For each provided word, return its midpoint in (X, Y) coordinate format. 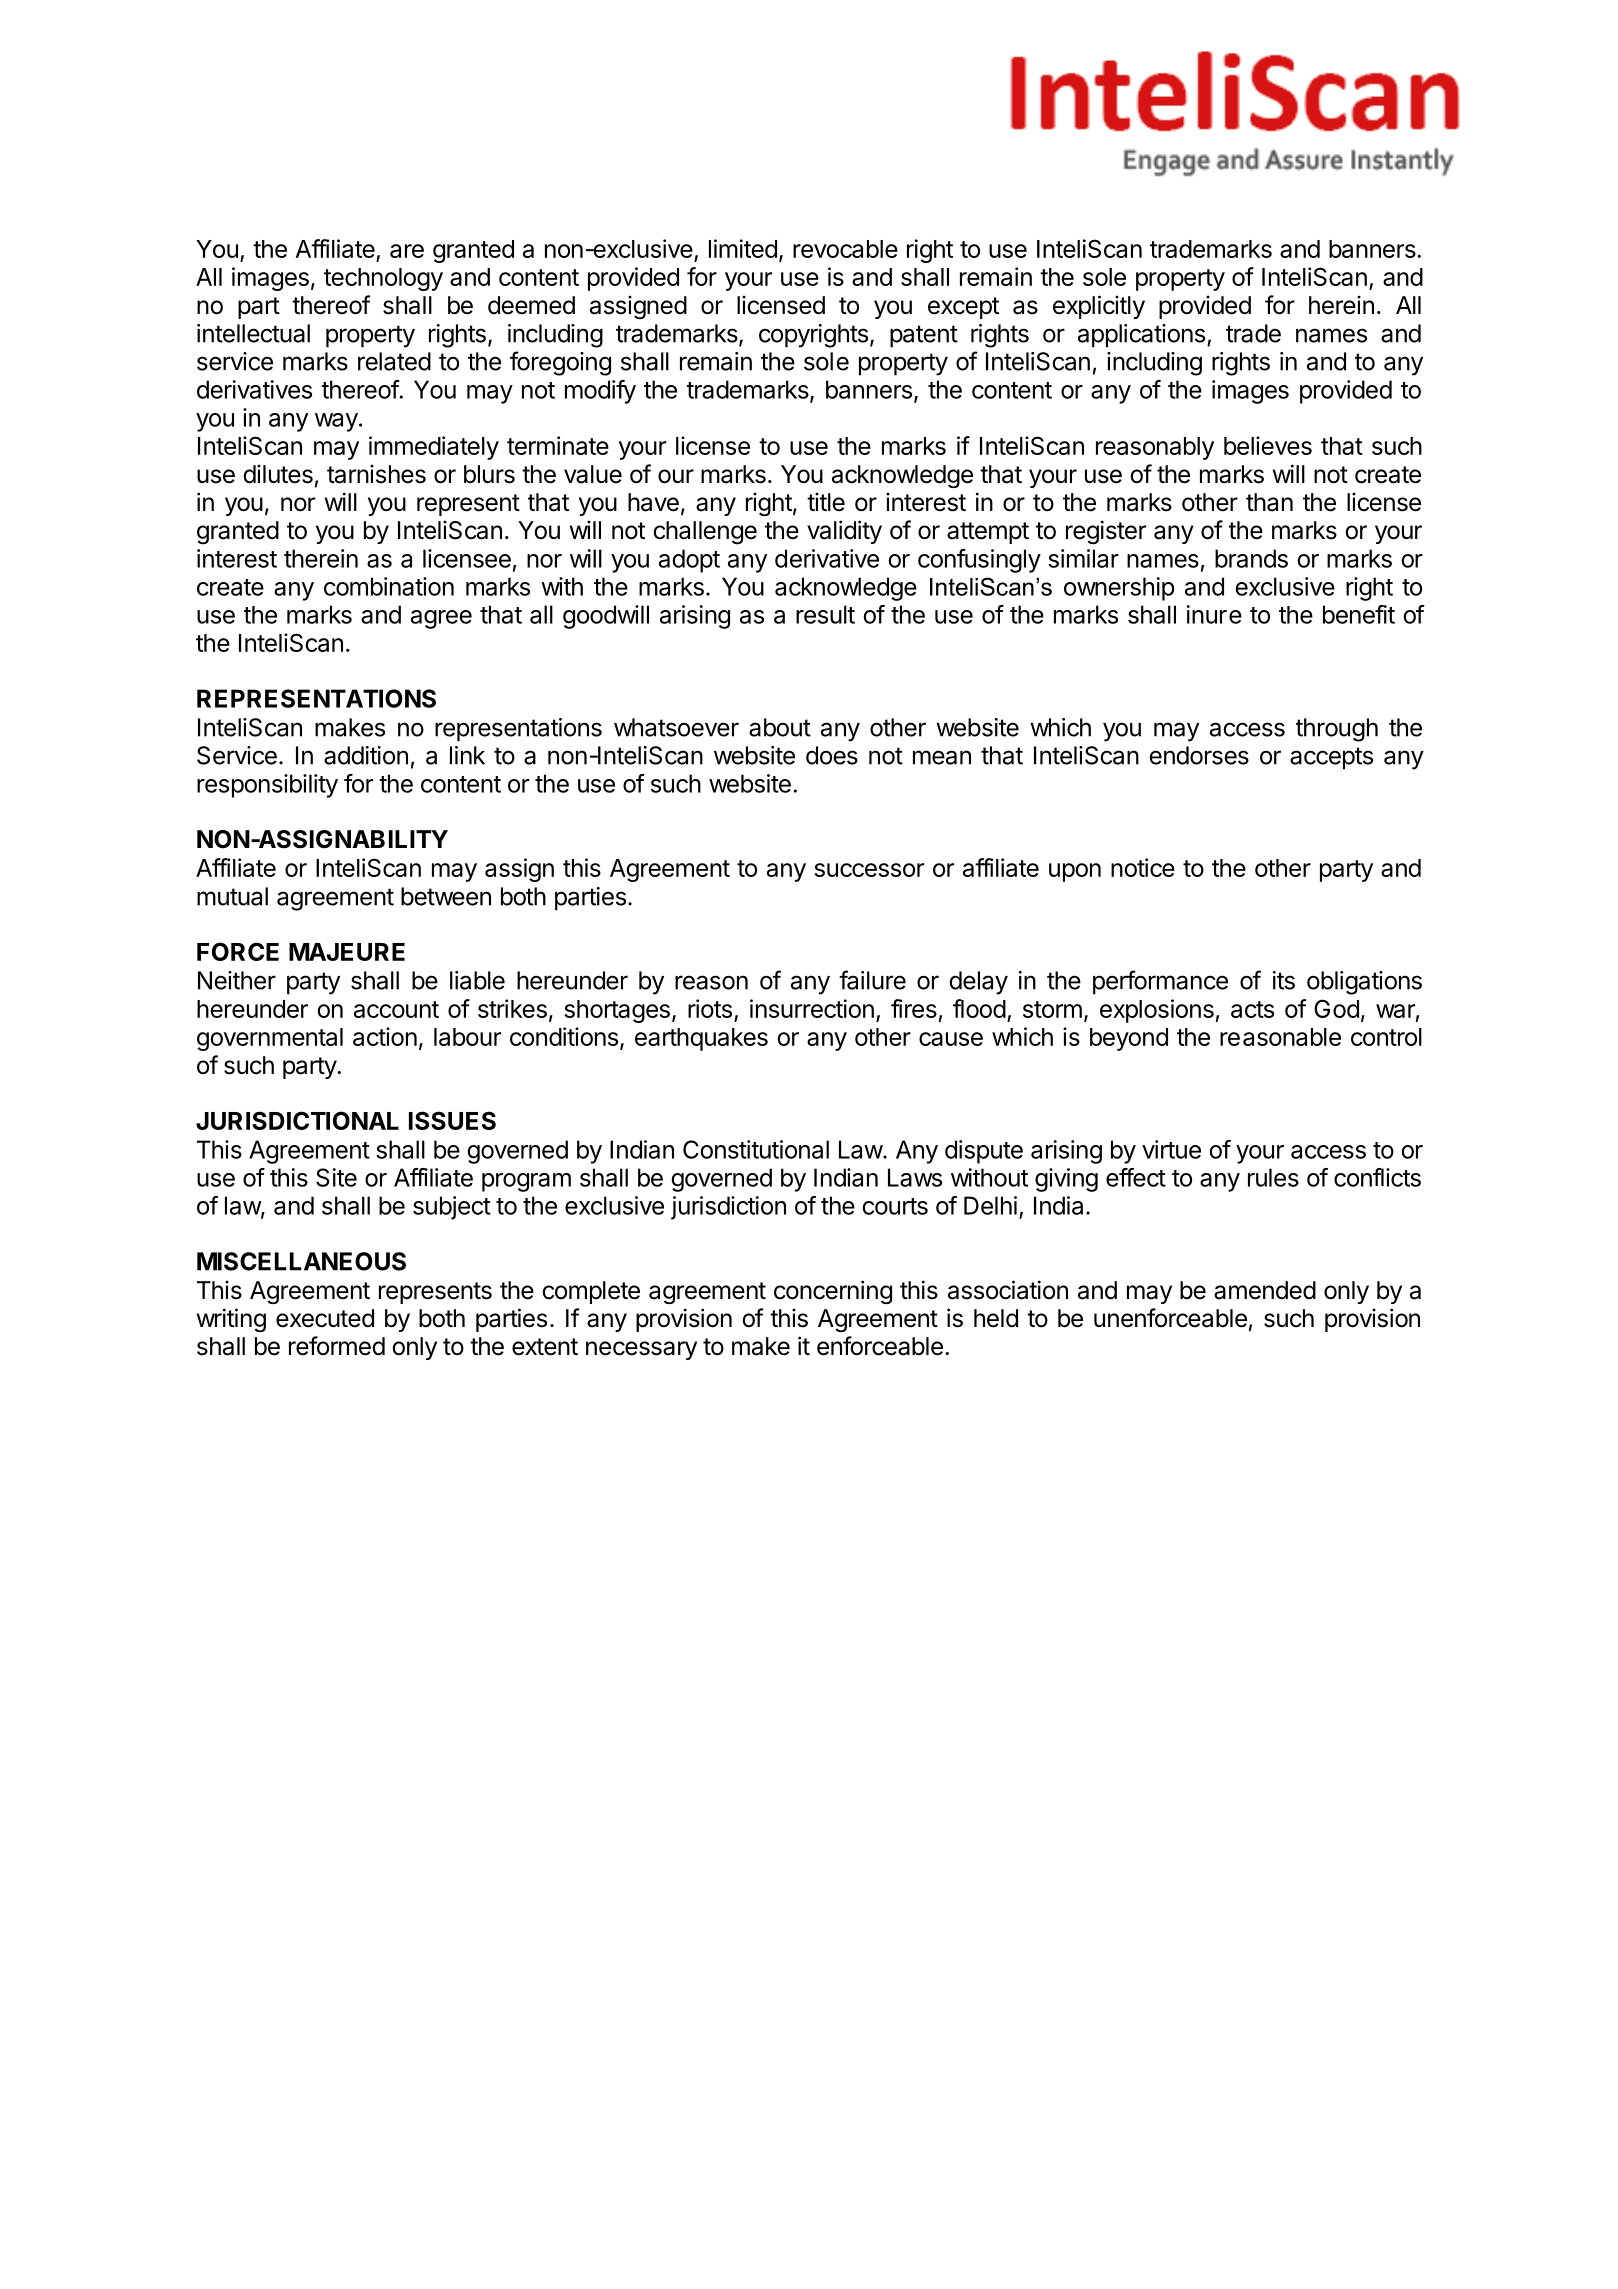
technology (383, 279)
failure (872, 980)
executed (325, 1318)
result (825, 614)
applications (1141, 336)
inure (1214, 614)
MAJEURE (347, 952)
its (1284, 980)
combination (389, 586)
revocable (845, 249)
